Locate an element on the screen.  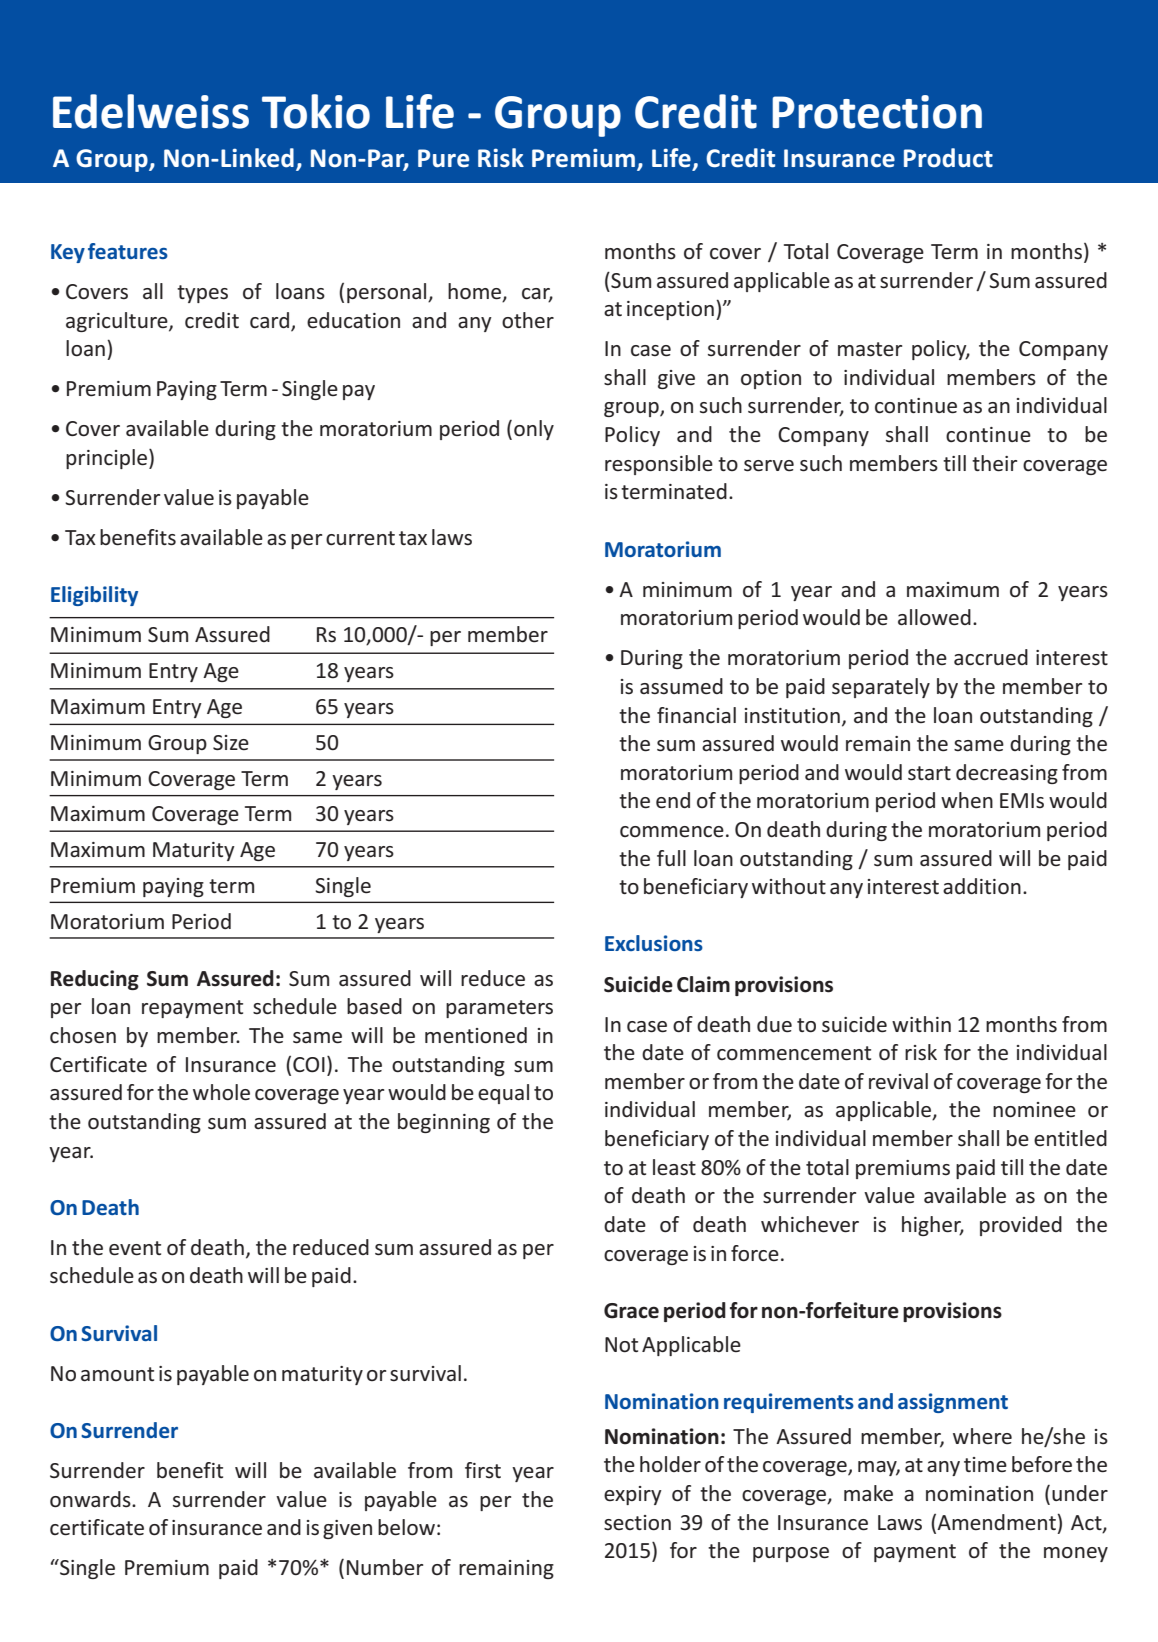
Size is located at coordinates (231, 742).
